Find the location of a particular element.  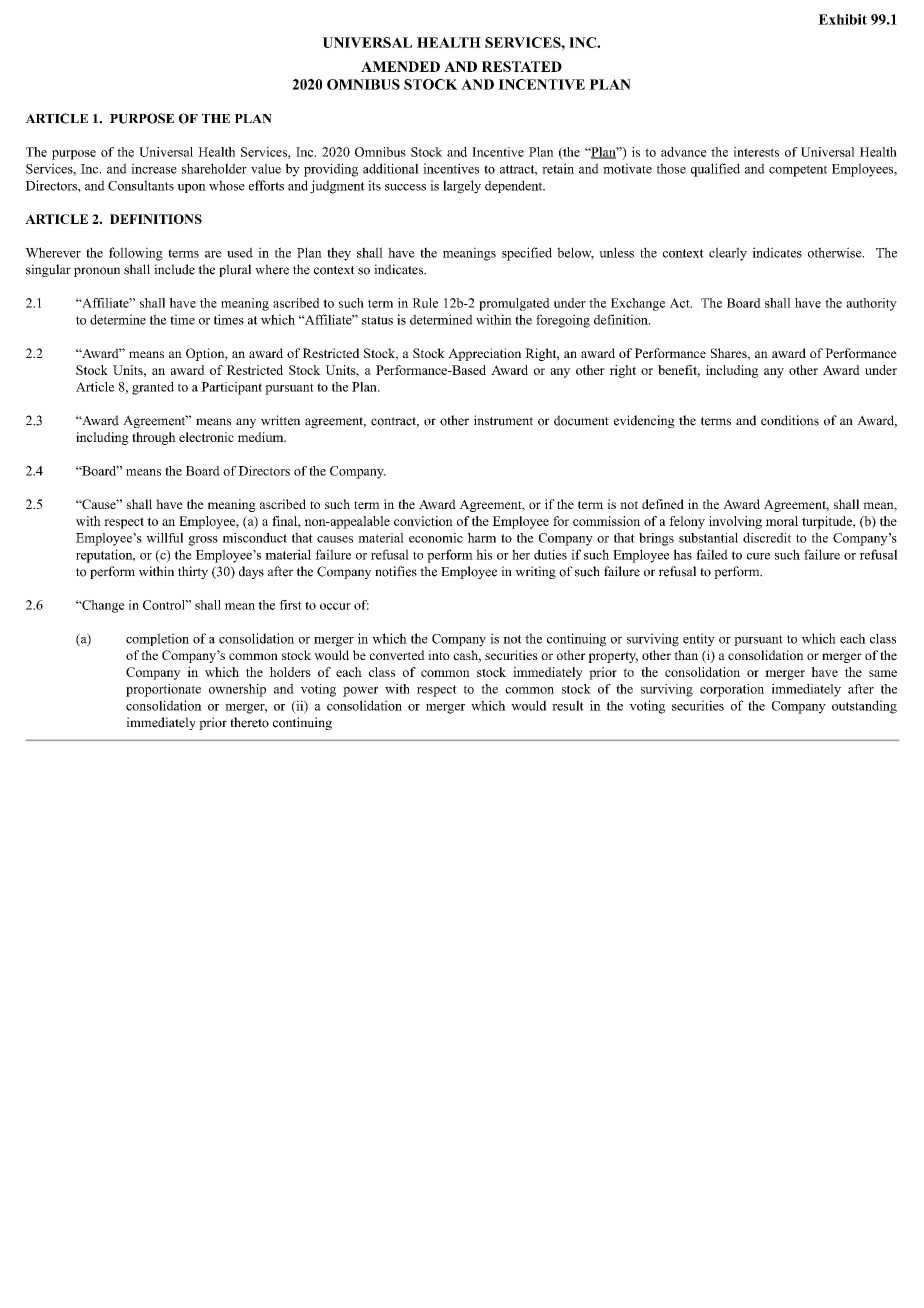

Exhibit is located at coordinates (842, 19).
